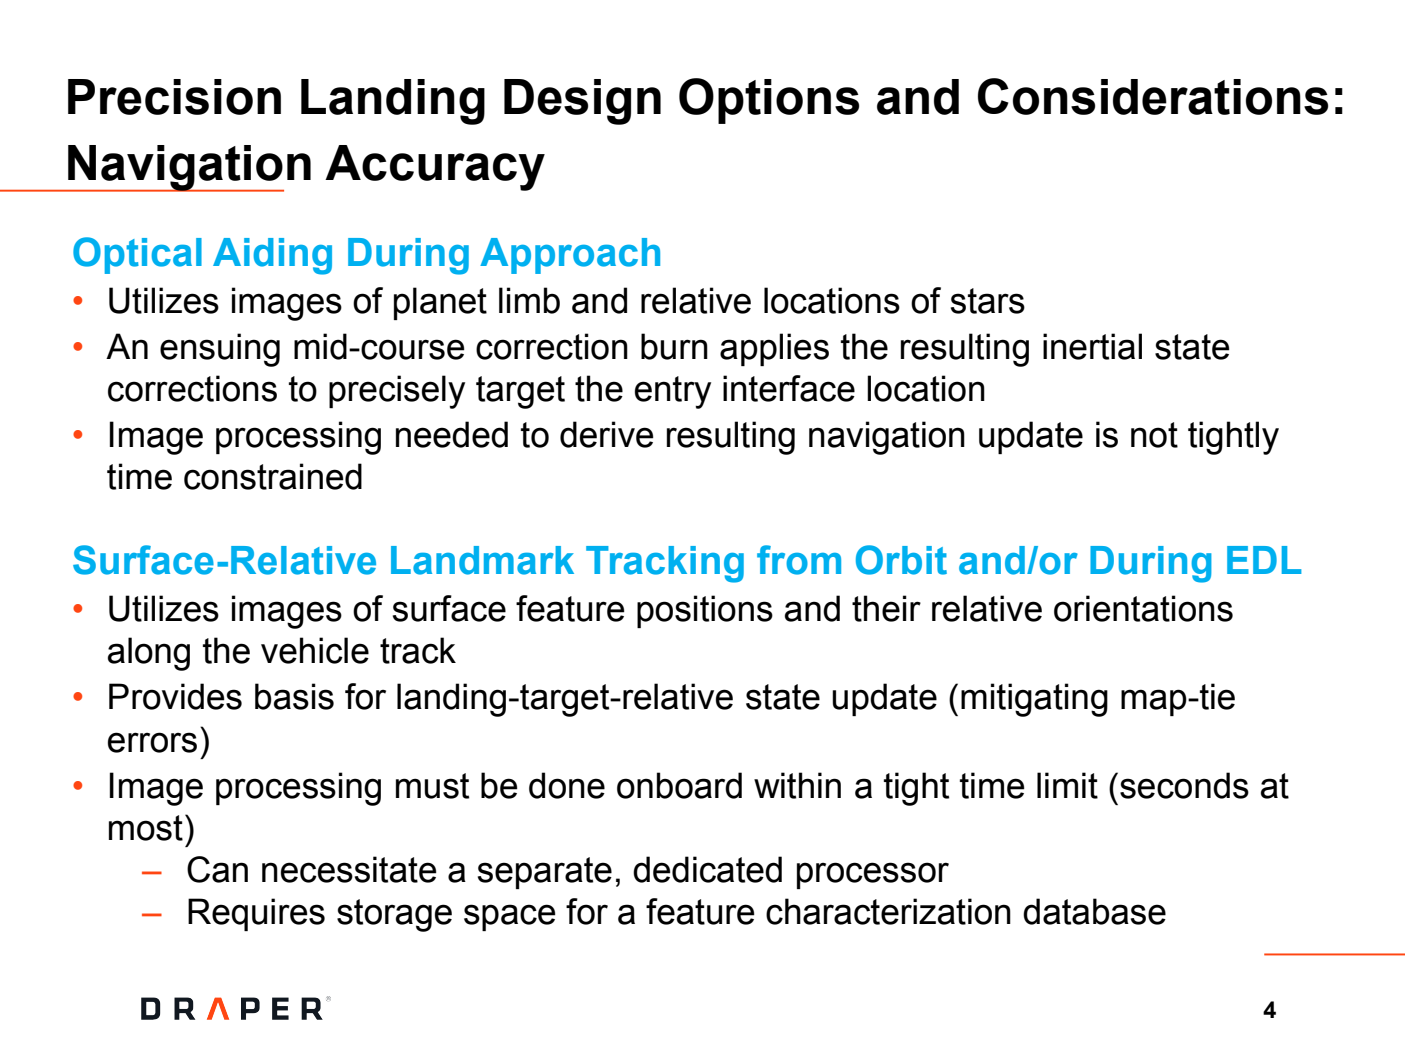  Describe the element at coordinates (315, 650) in the document. I see `vehicle` at that location.
